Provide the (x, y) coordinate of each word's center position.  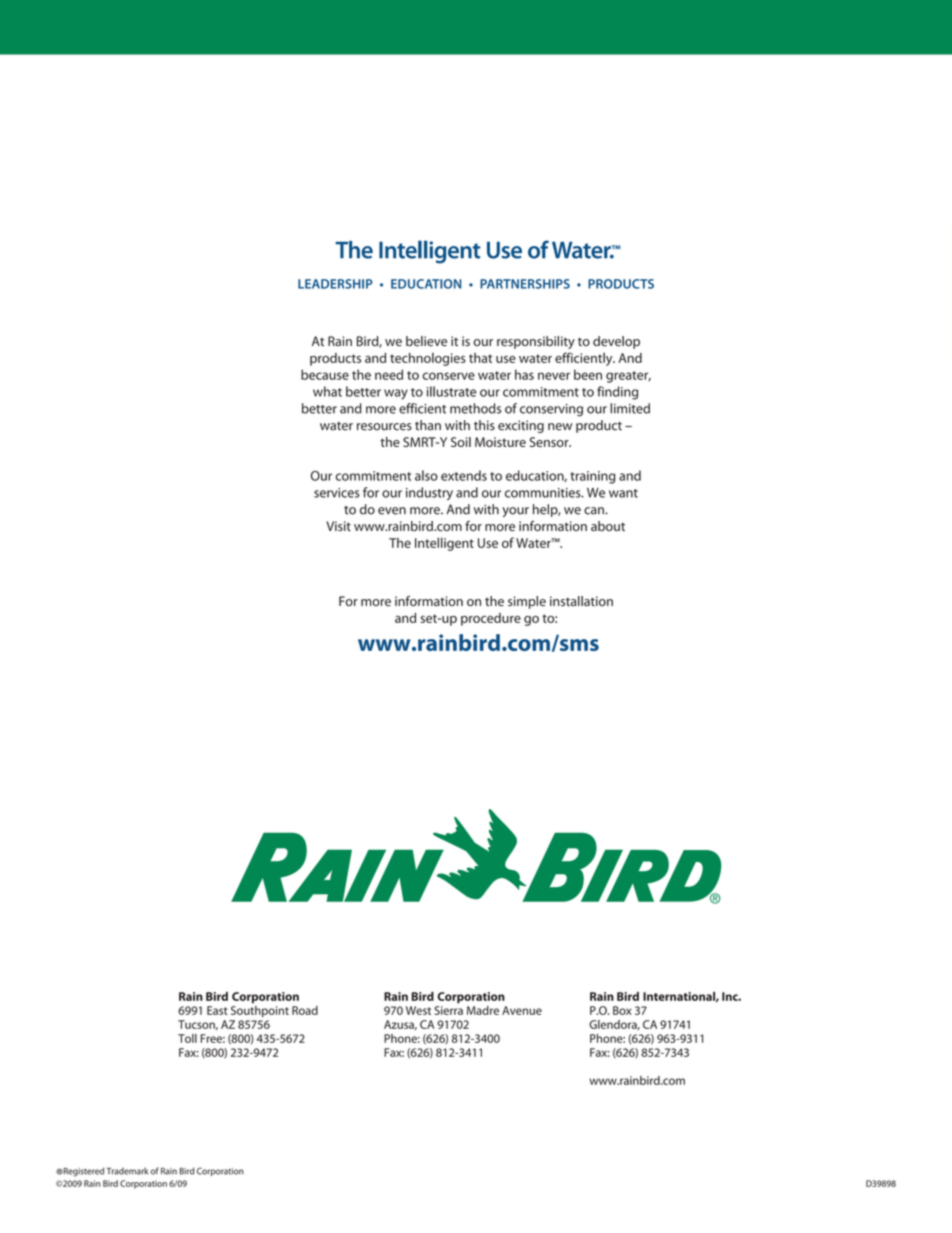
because (325, 374)
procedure (491, 619)
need (389, 374)
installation (581, 601)
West (418, 1010)
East (217, 1010)
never (554, 376)
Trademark (127, 1171)
